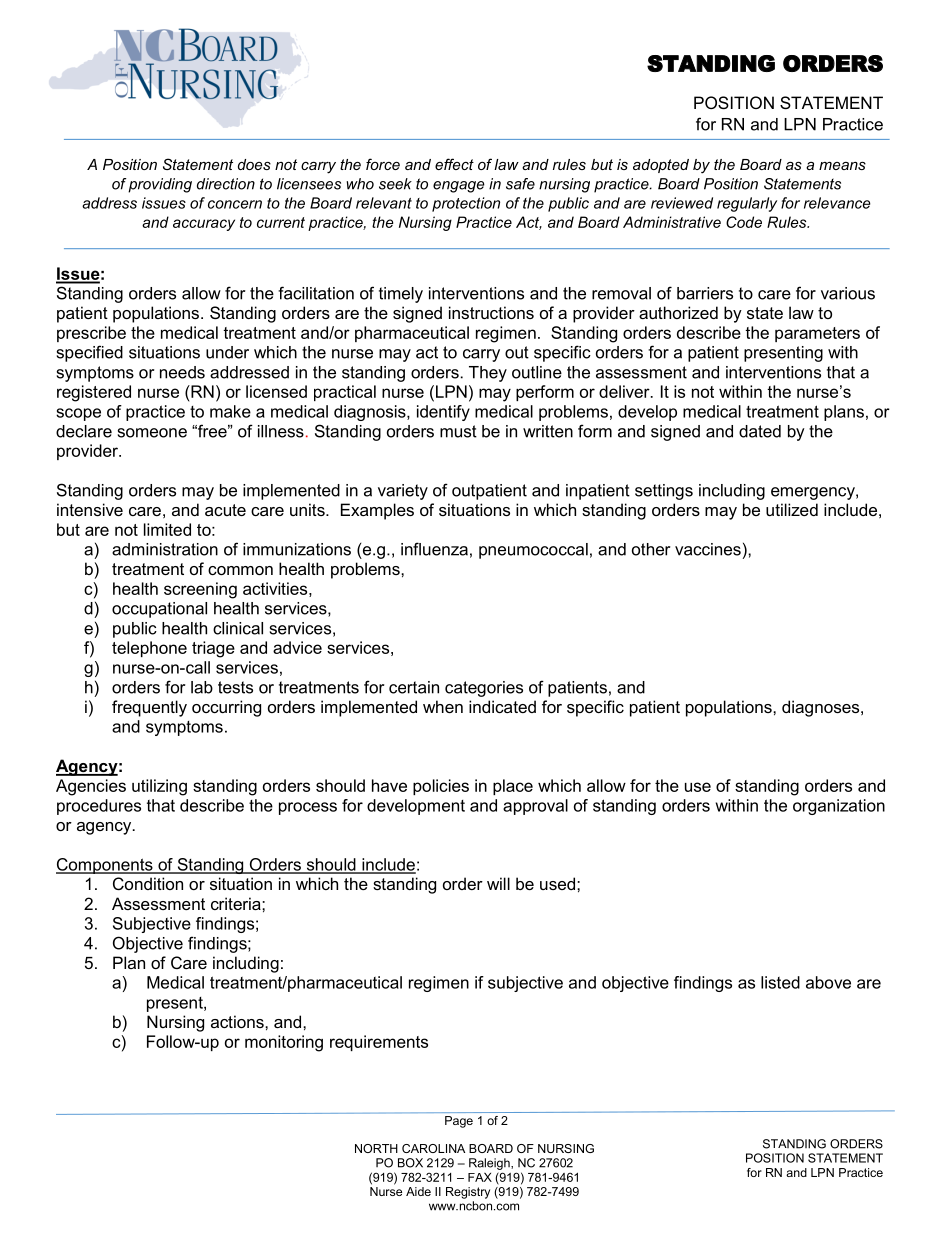 This image has width=952, height=1233. Describe the element at coordinates (160, 185) in the image. I see `providing` at that location.
